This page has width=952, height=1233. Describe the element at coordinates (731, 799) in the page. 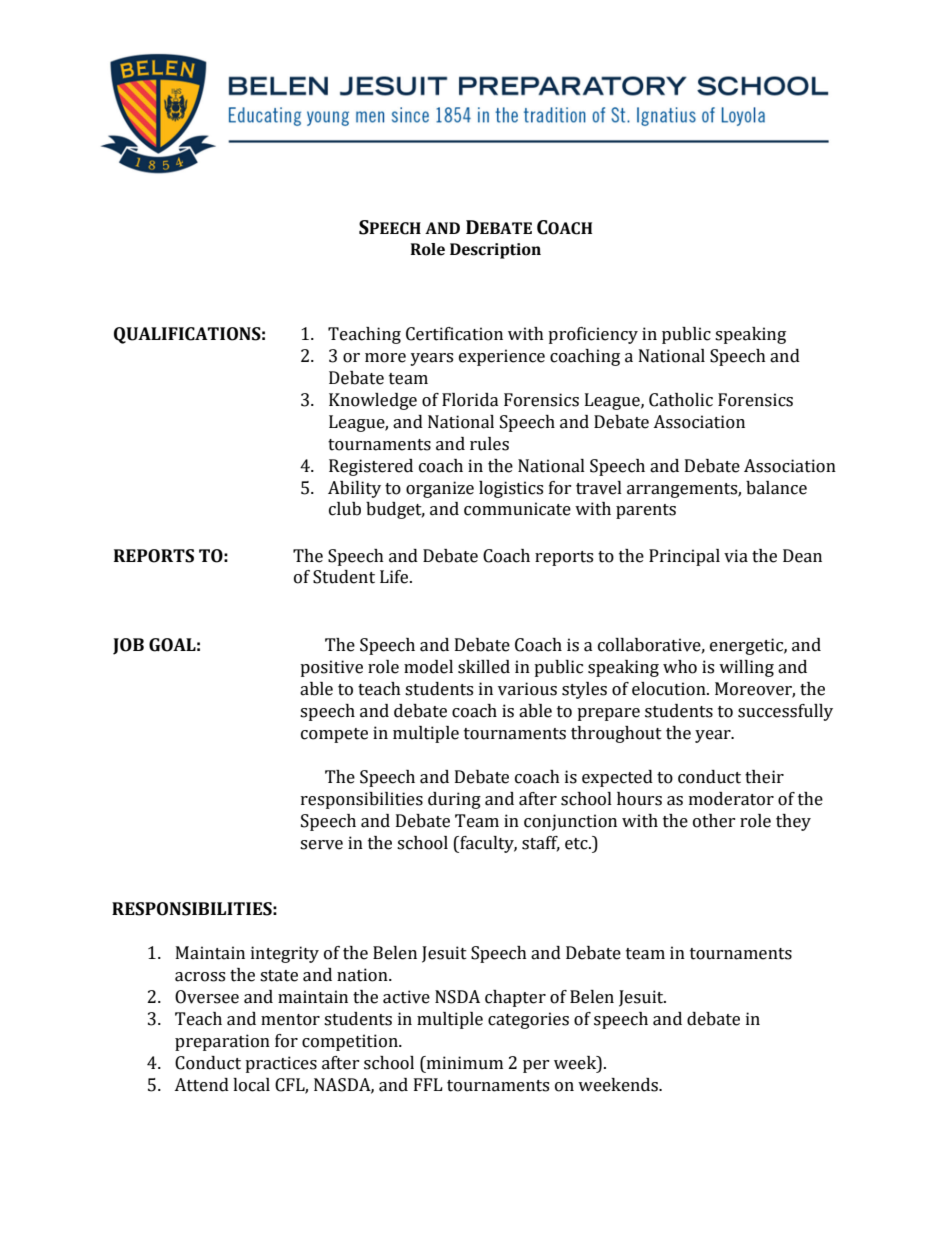

I see `moderator` at that location.
